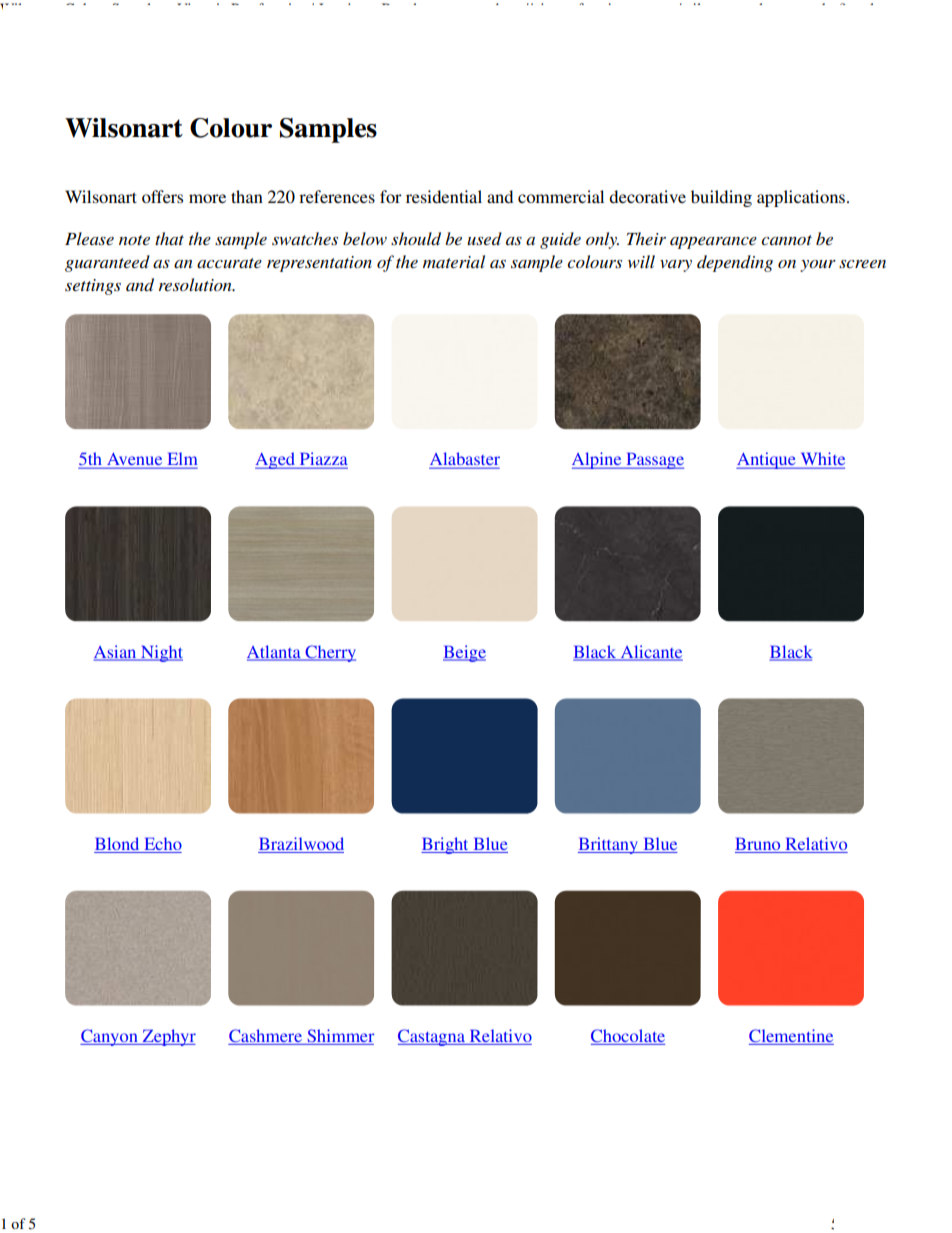 This screenshot has height=1233, width=952. I want to click on Alicante, so click(650, 652).
